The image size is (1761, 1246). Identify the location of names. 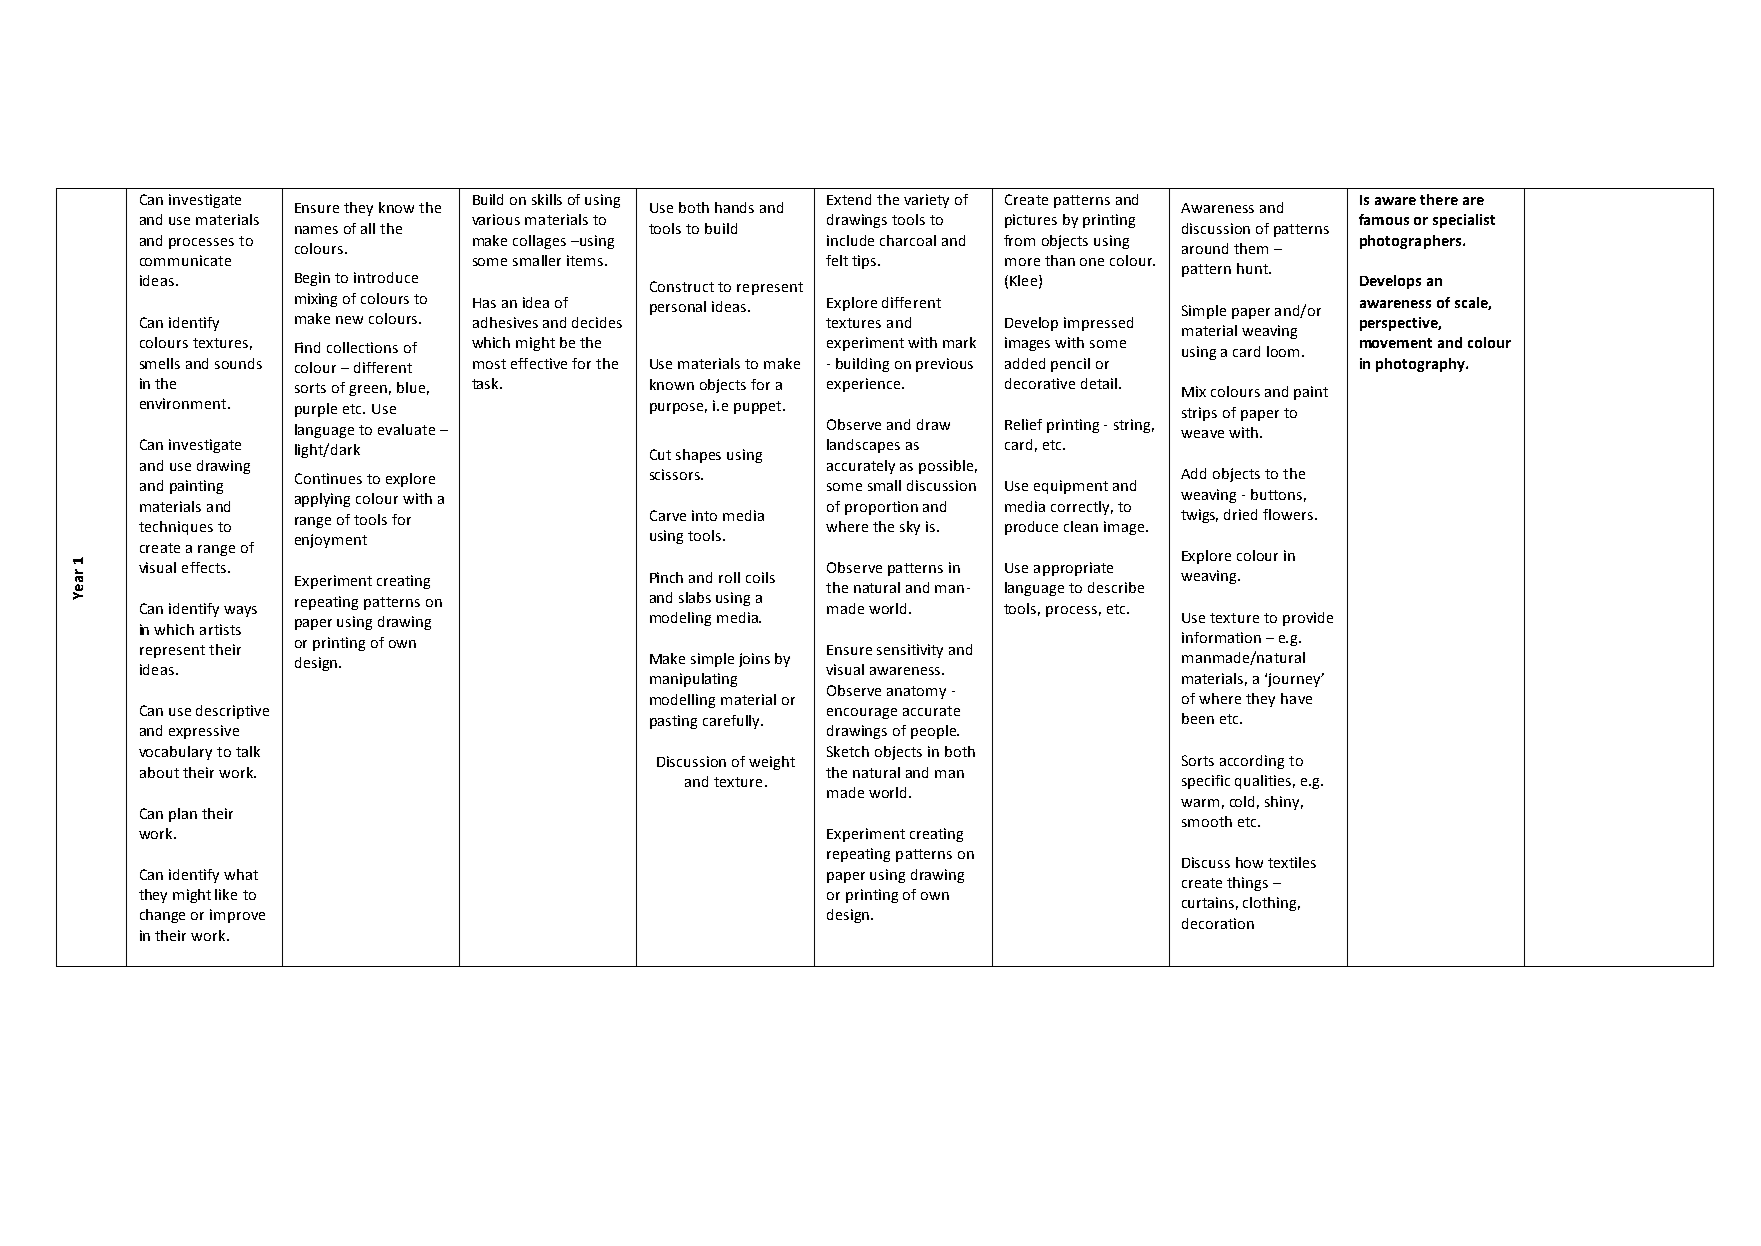
(316, 230).
